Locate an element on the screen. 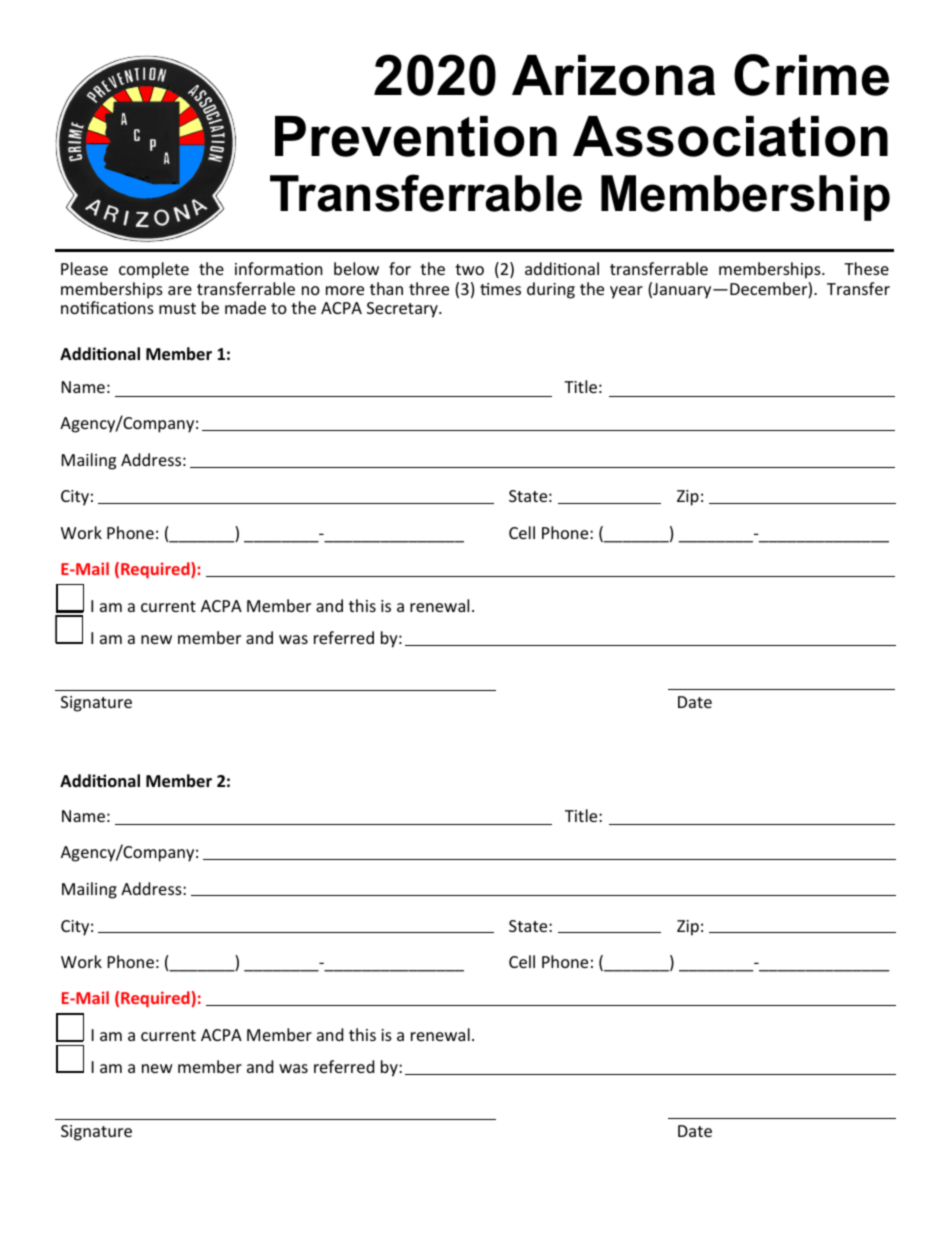 Image resolution: width=952 pixels, height=1233 pixels. complete is located at coordinates (154, 270).
